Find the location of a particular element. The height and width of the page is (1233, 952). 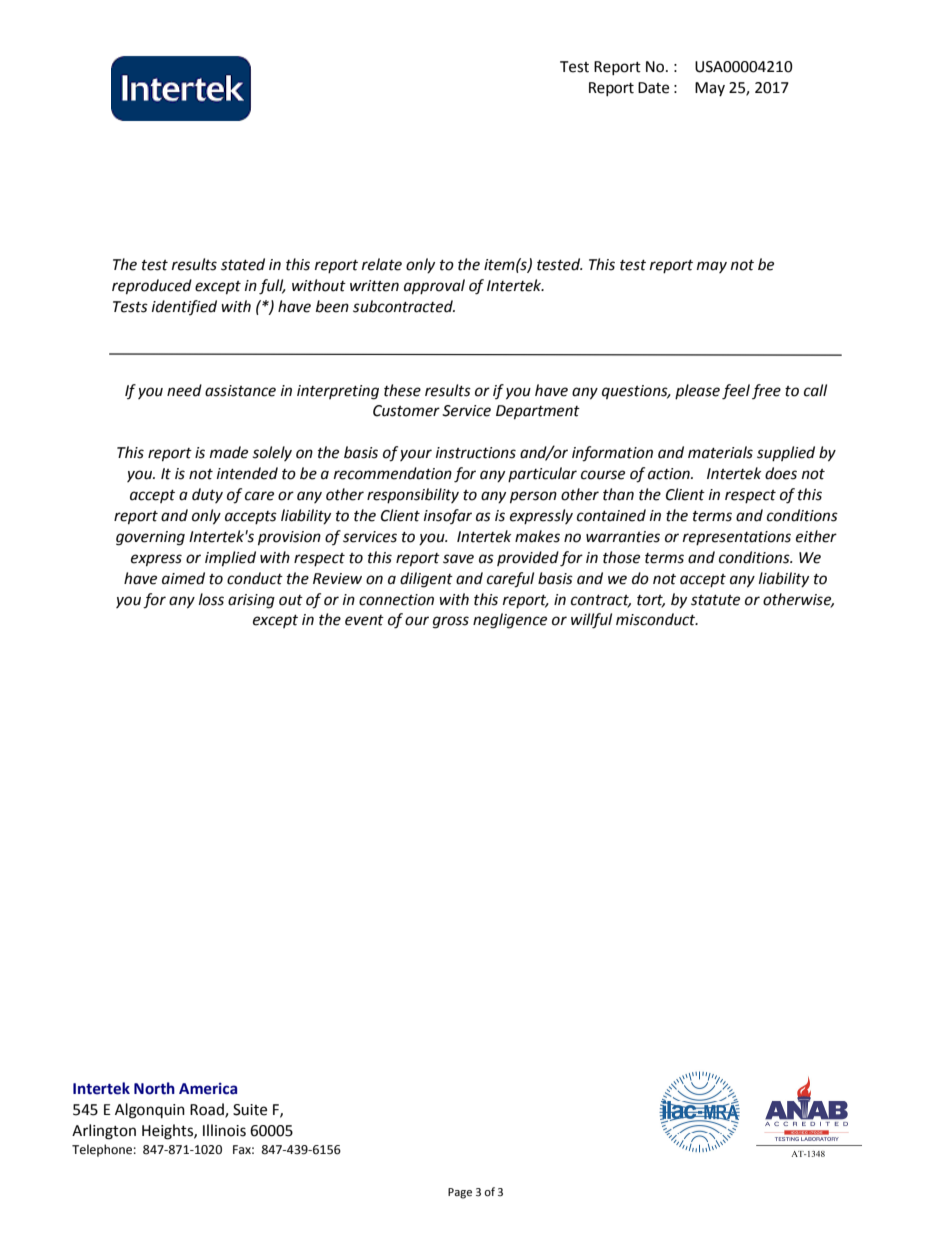

statute is located at coordinates (715, 600).
